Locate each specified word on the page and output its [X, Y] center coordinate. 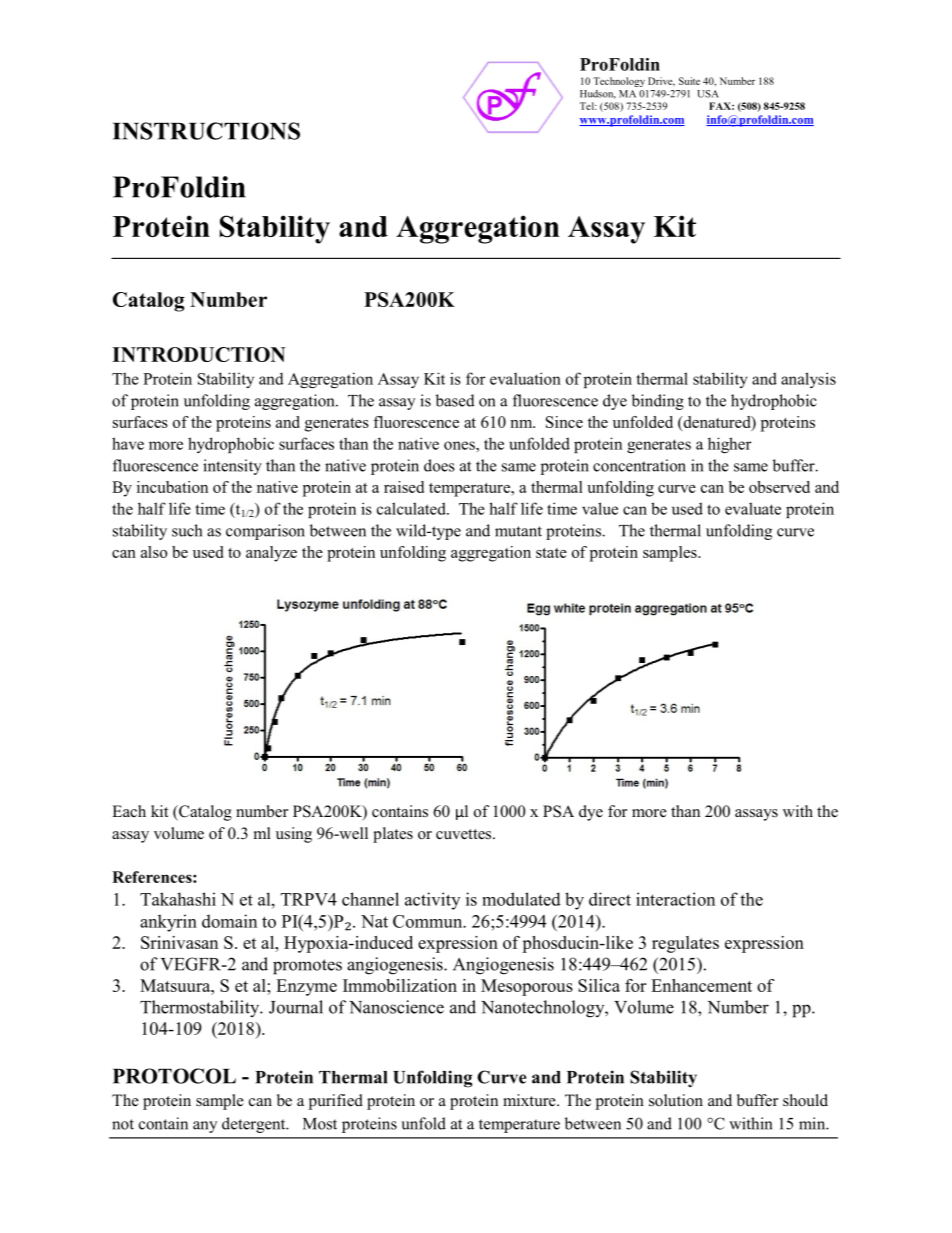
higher [730, 445]
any [205, 1127]
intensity [232, 467]
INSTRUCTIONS [206, 131]
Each [129, 811]
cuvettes [465, 834]
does [439, 465]
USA [708, 94]
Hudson [598, 94]
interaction [675, 899]
